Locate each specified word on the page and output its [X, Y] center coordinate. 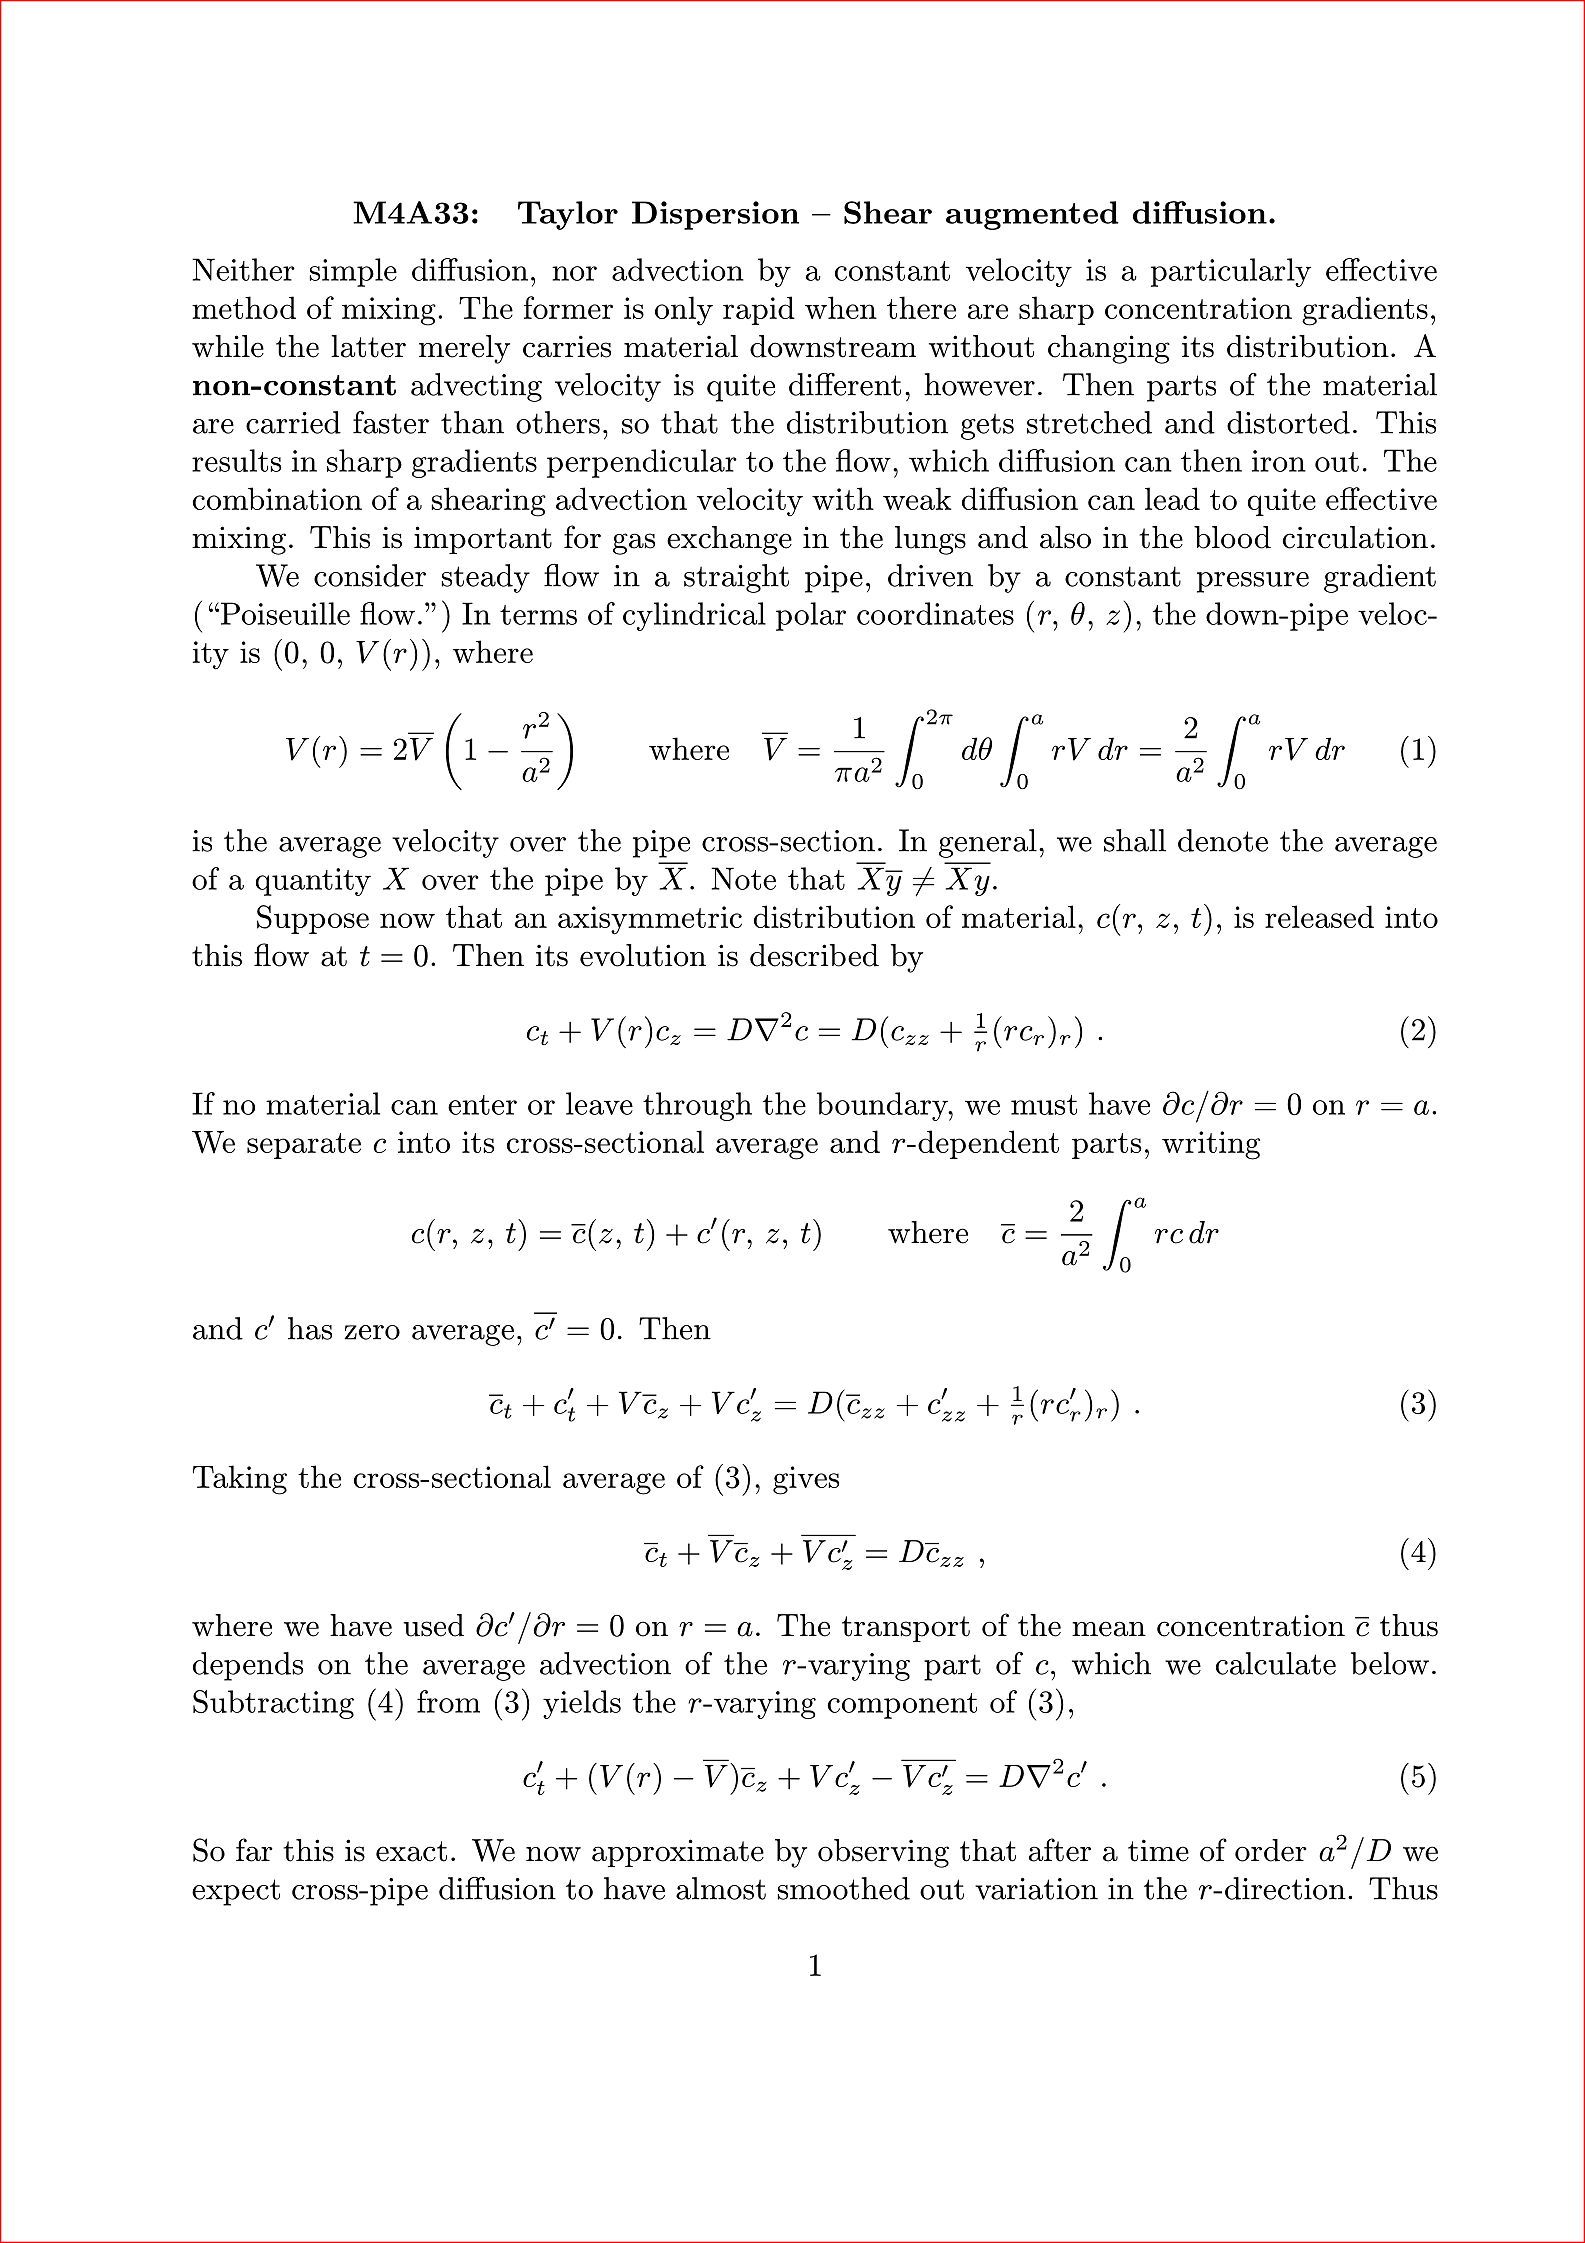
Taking [240, 1480]
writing [1211, 1145]
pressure [1253, 582]
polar [811, 616]
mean [1109, 1629]
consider [370, 575]
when [841, 307]
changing [1109, 349]
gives [806, 1480]
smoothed [843, 1888]
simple [353, 272]
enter [482, 1105]
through [697, 1106]
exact [411, 1851]
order [1271, 1850]
